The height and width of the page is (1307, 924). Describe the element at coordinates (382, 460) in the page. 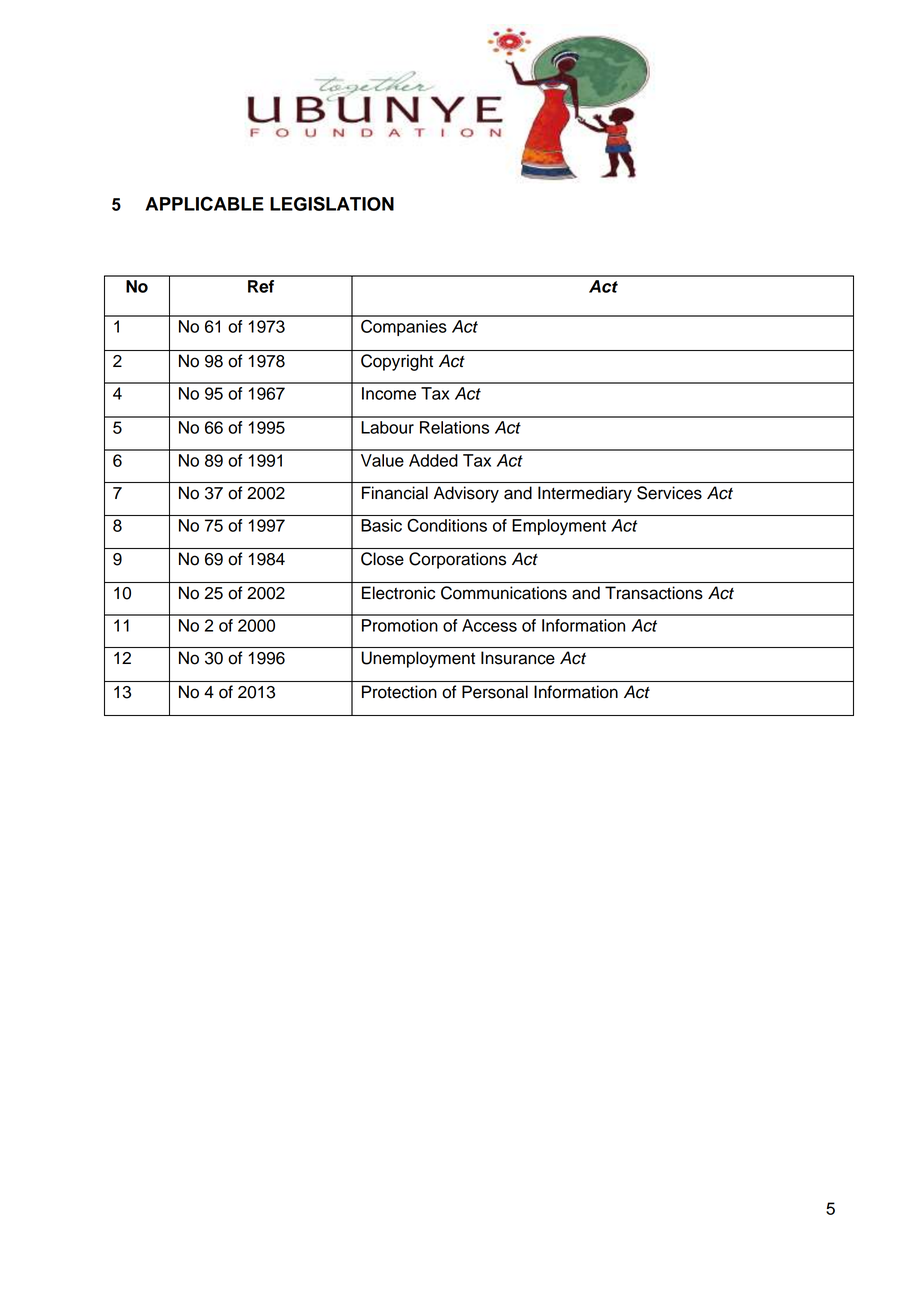

I see `Value` at that location.
